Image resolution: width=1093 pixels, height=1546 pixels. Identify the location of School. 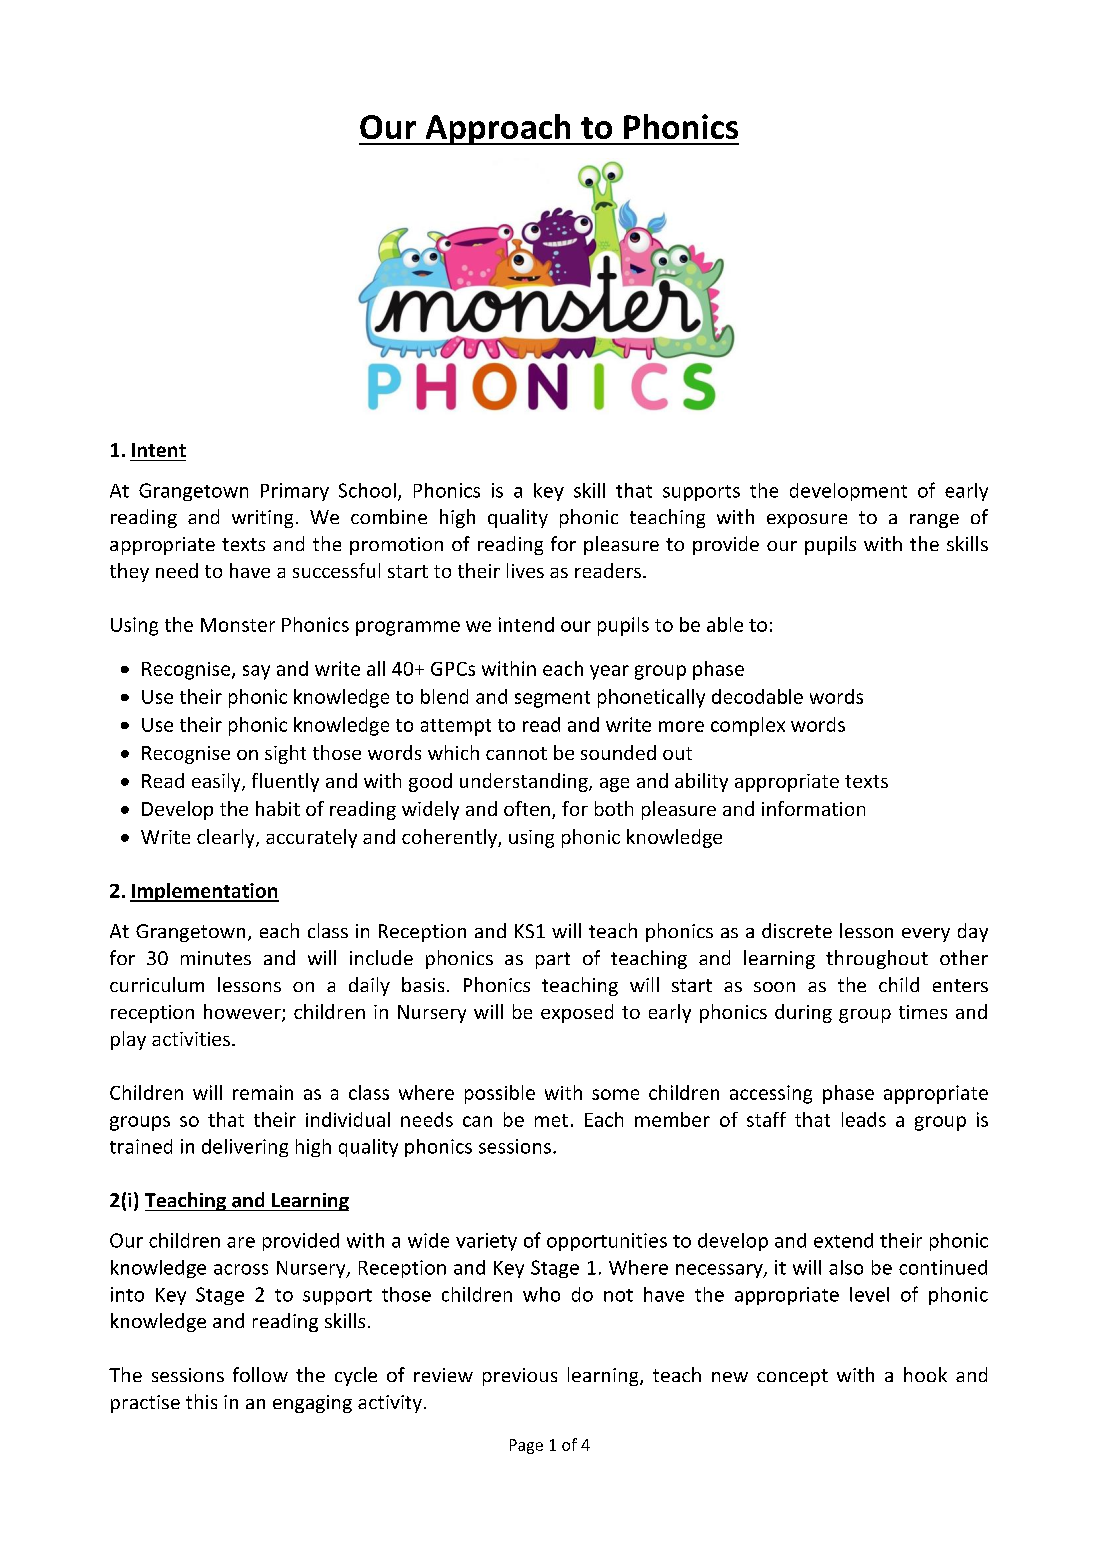
(367, 490).
